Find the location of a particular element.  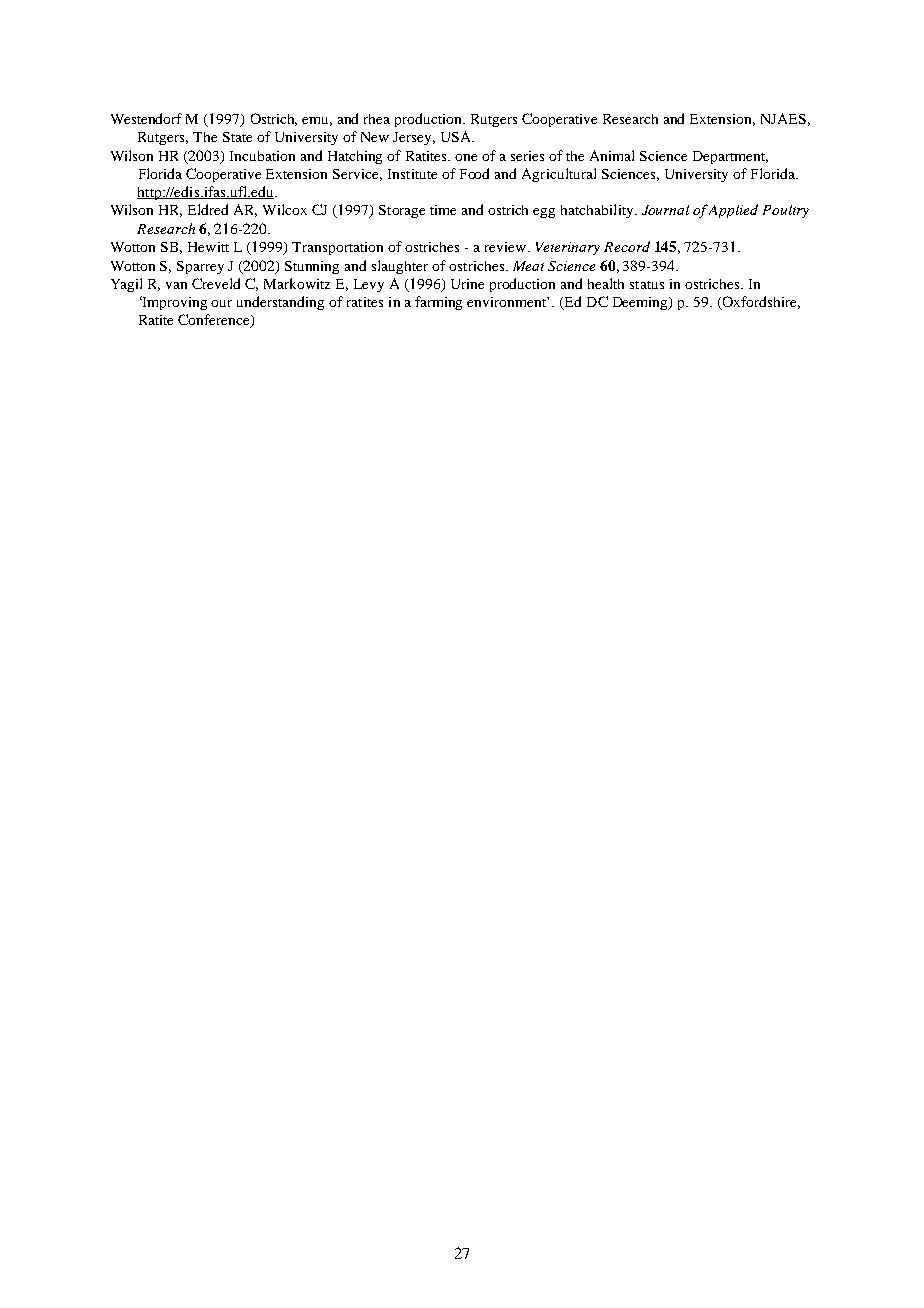

Incubation is located at coordinates (262, 156).
